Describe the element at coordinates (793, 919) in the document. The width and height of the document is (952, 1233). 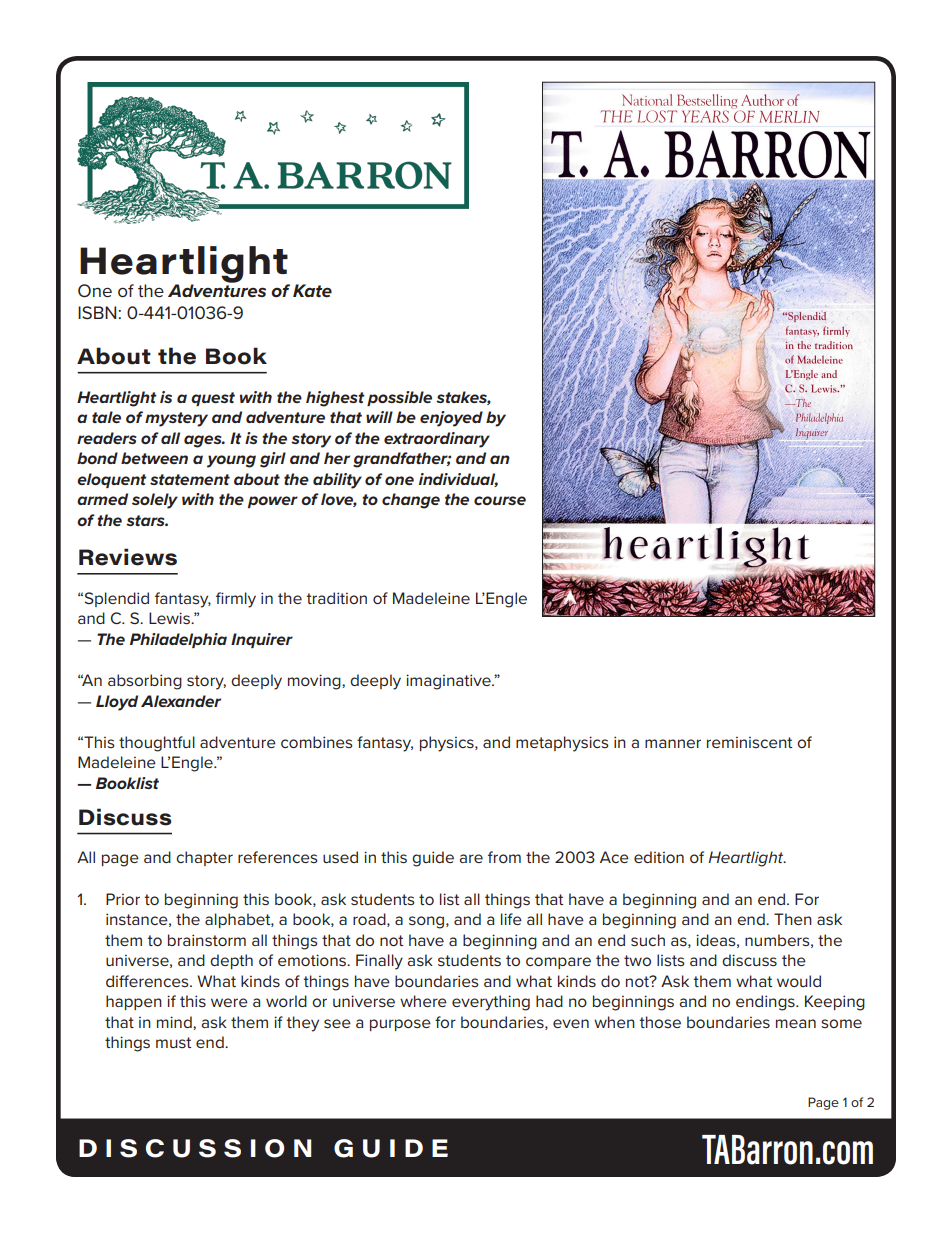
I see `Then` at that location.
